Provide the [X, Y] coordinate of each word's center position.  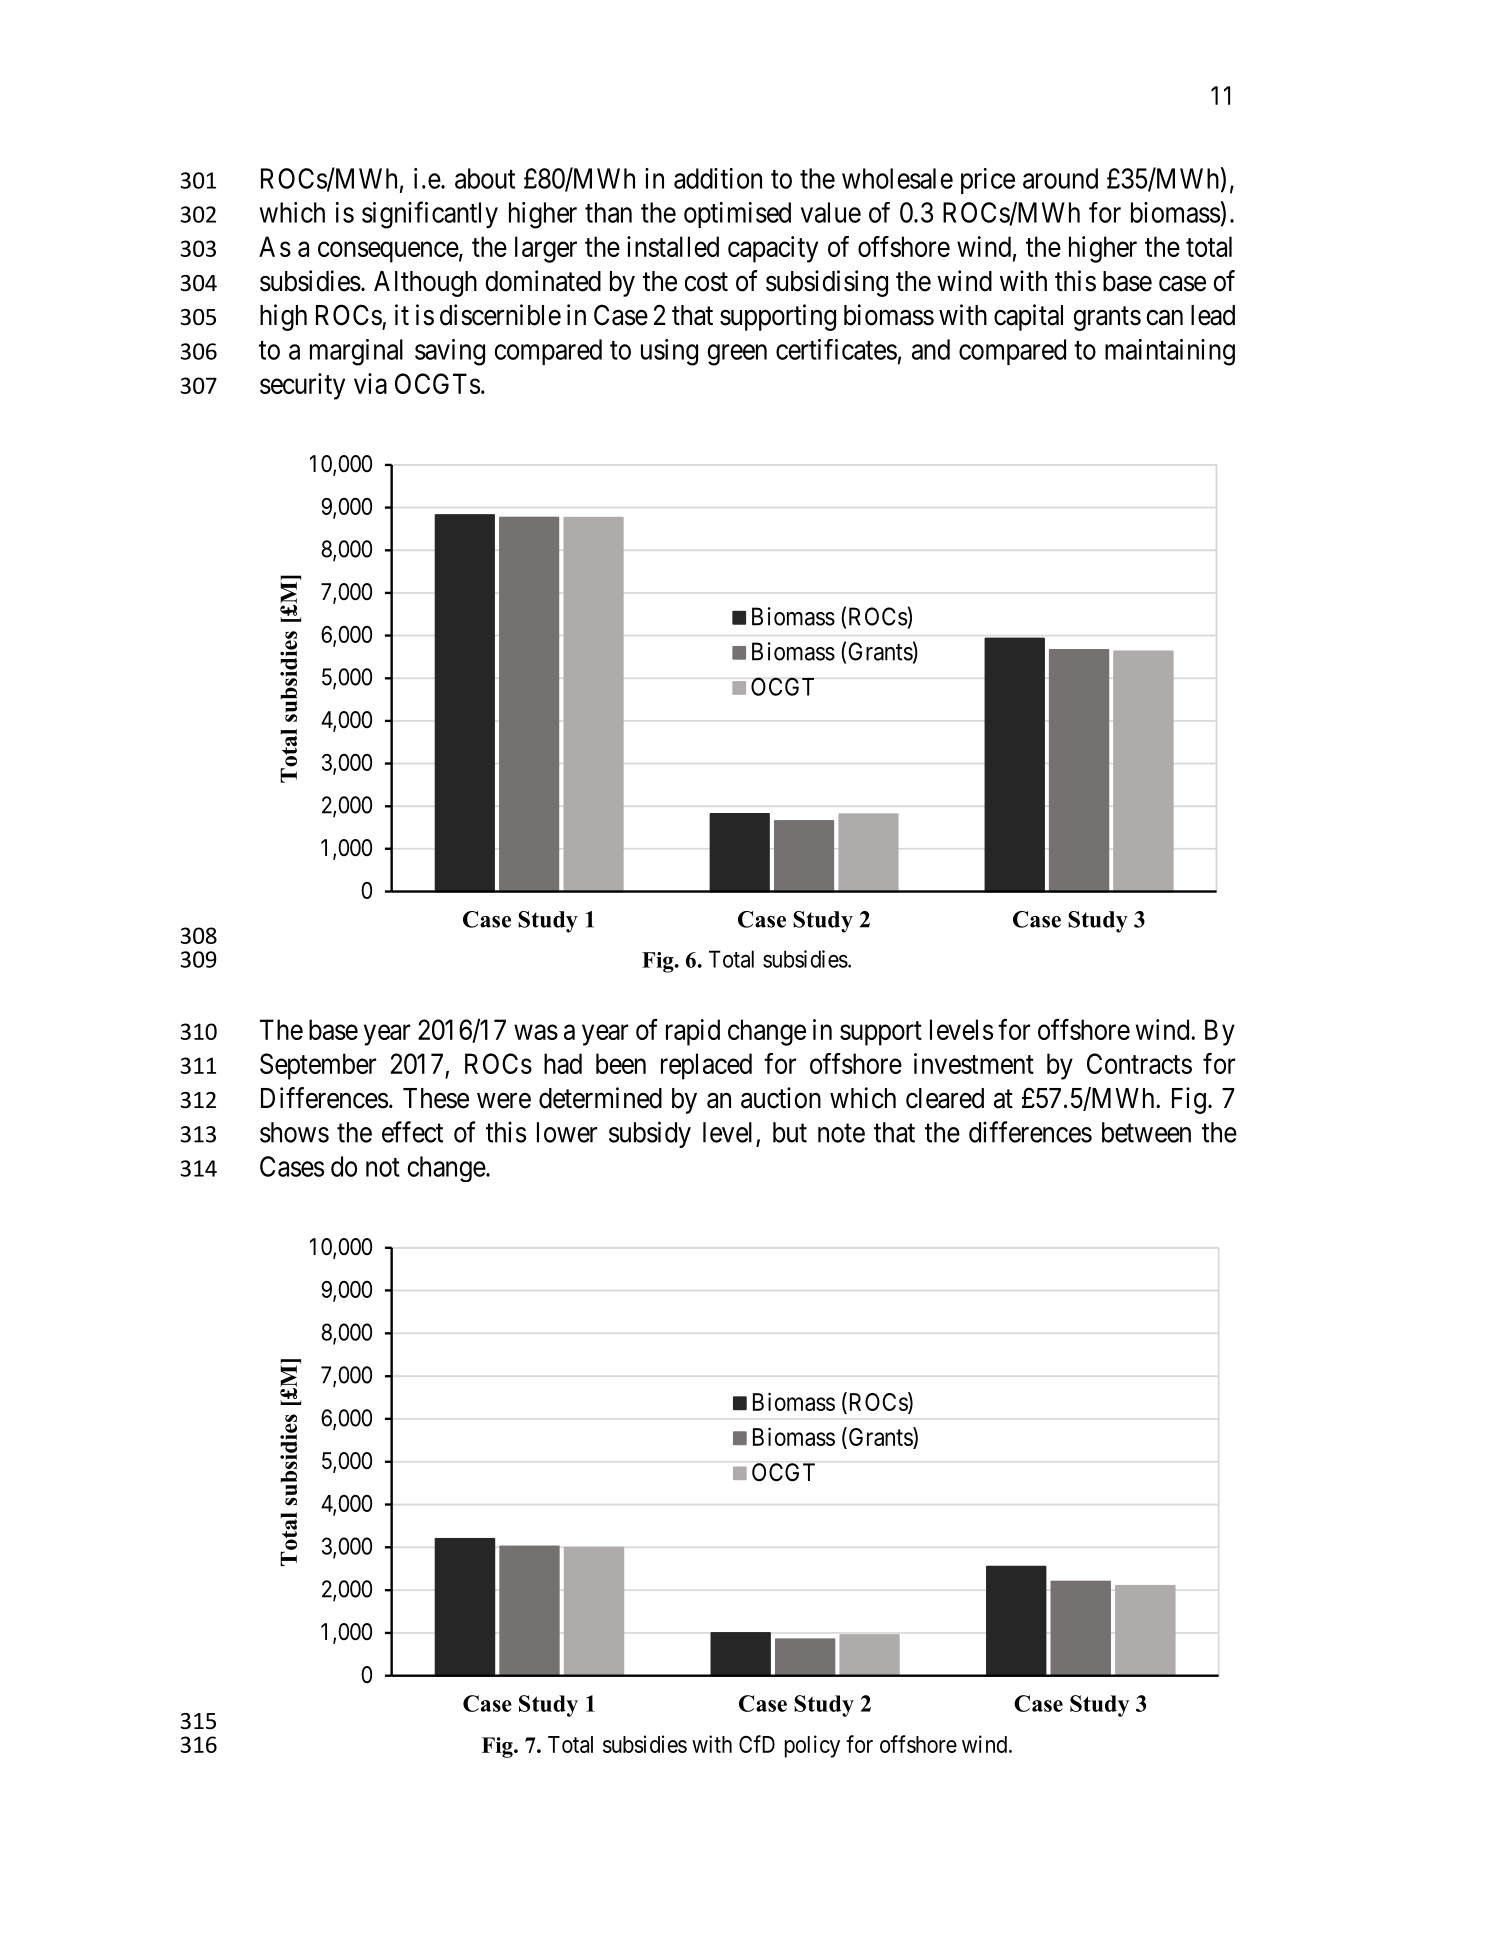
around [1060, 178]
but [790, 1132]
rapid [693, 1032]
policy [812, 1746]
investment [974, 1063]
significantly [430, 215]
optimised [737, 215]
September [318, 1066]
